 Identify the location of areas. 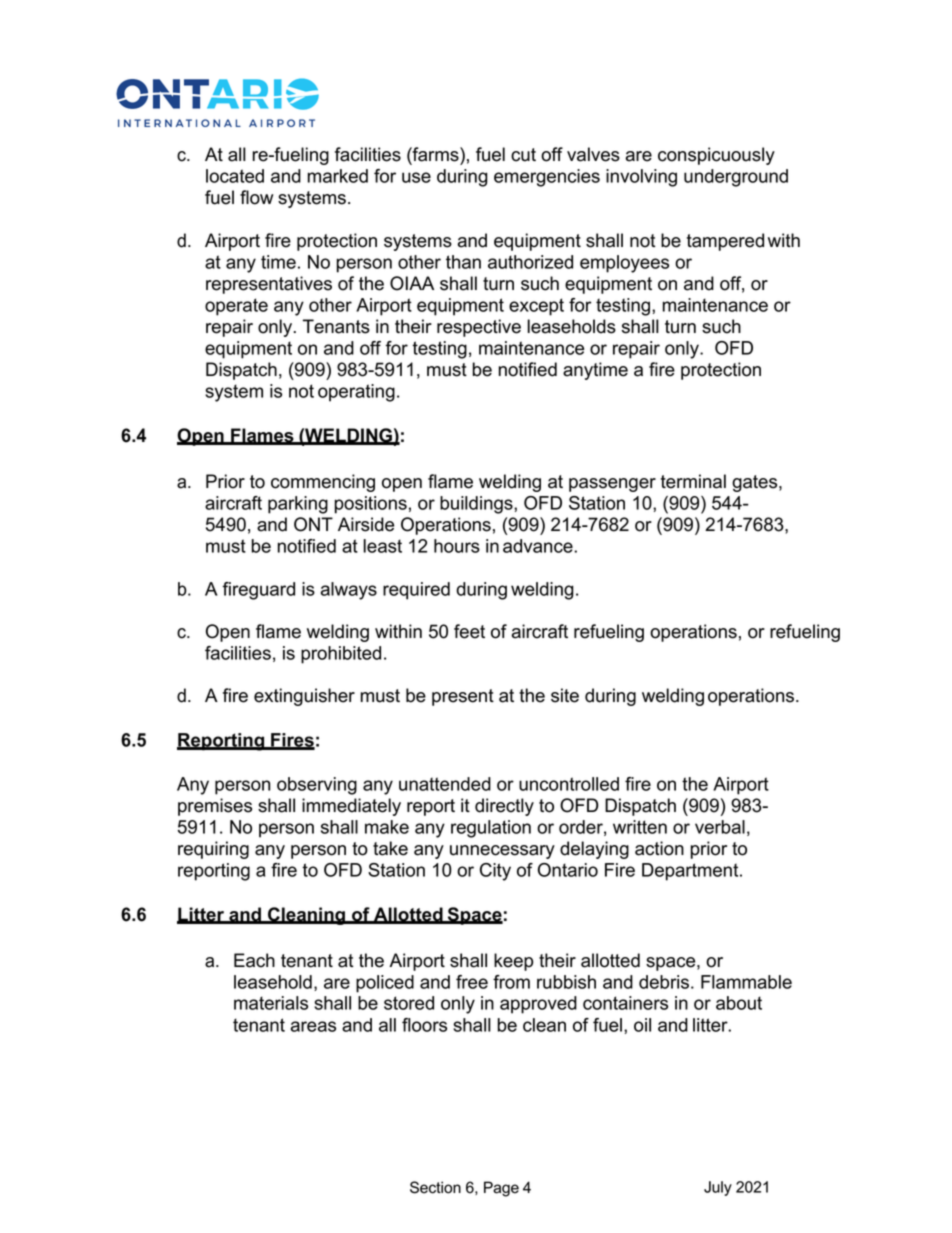
(313, 1026).
